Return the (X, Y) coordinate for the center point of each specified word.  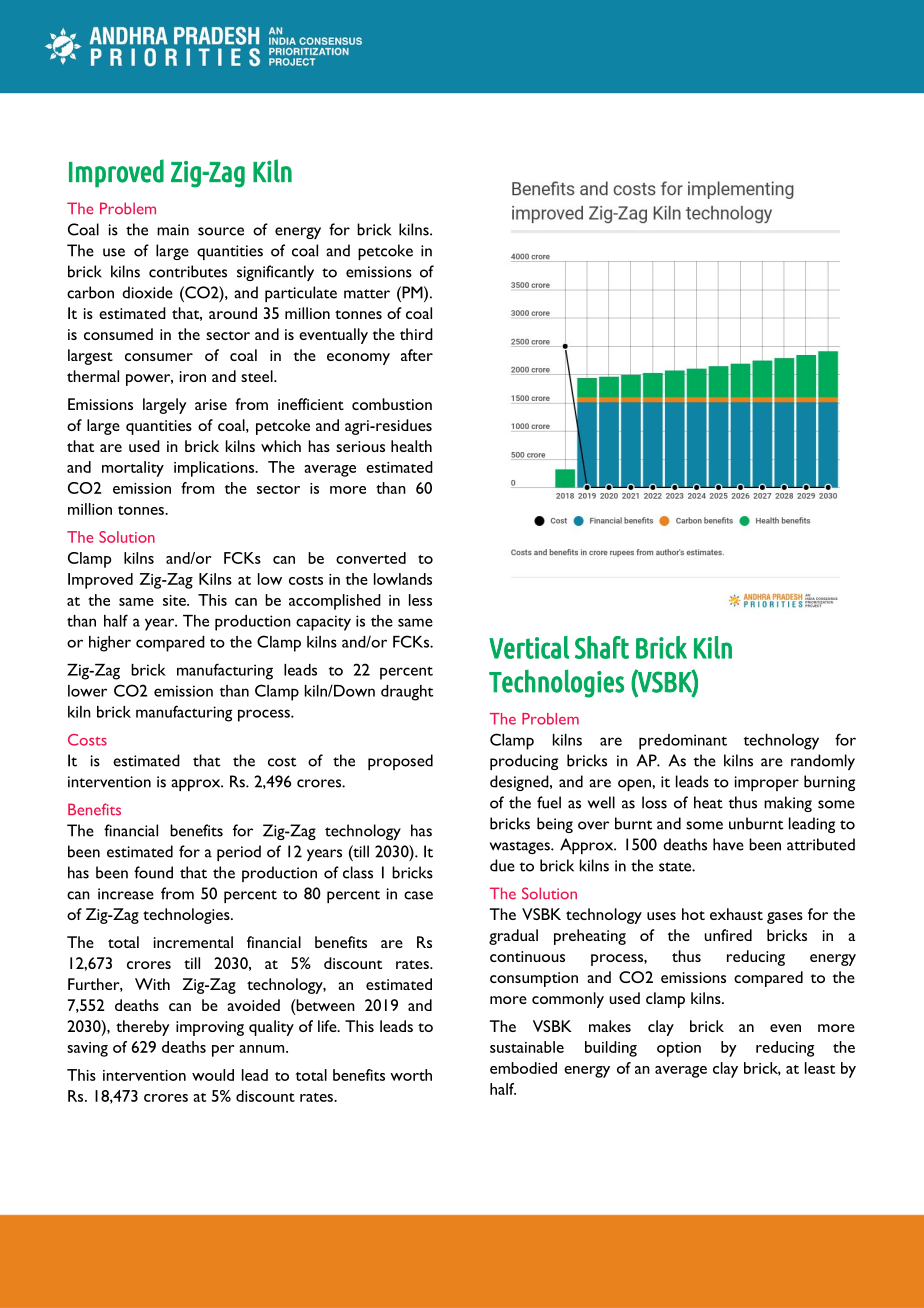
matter (367, 294)
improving (210, 1028)
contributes (188, 271)
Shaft (602, 647)
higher (110, 644)
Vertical (529, 647)
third (416, 334)
